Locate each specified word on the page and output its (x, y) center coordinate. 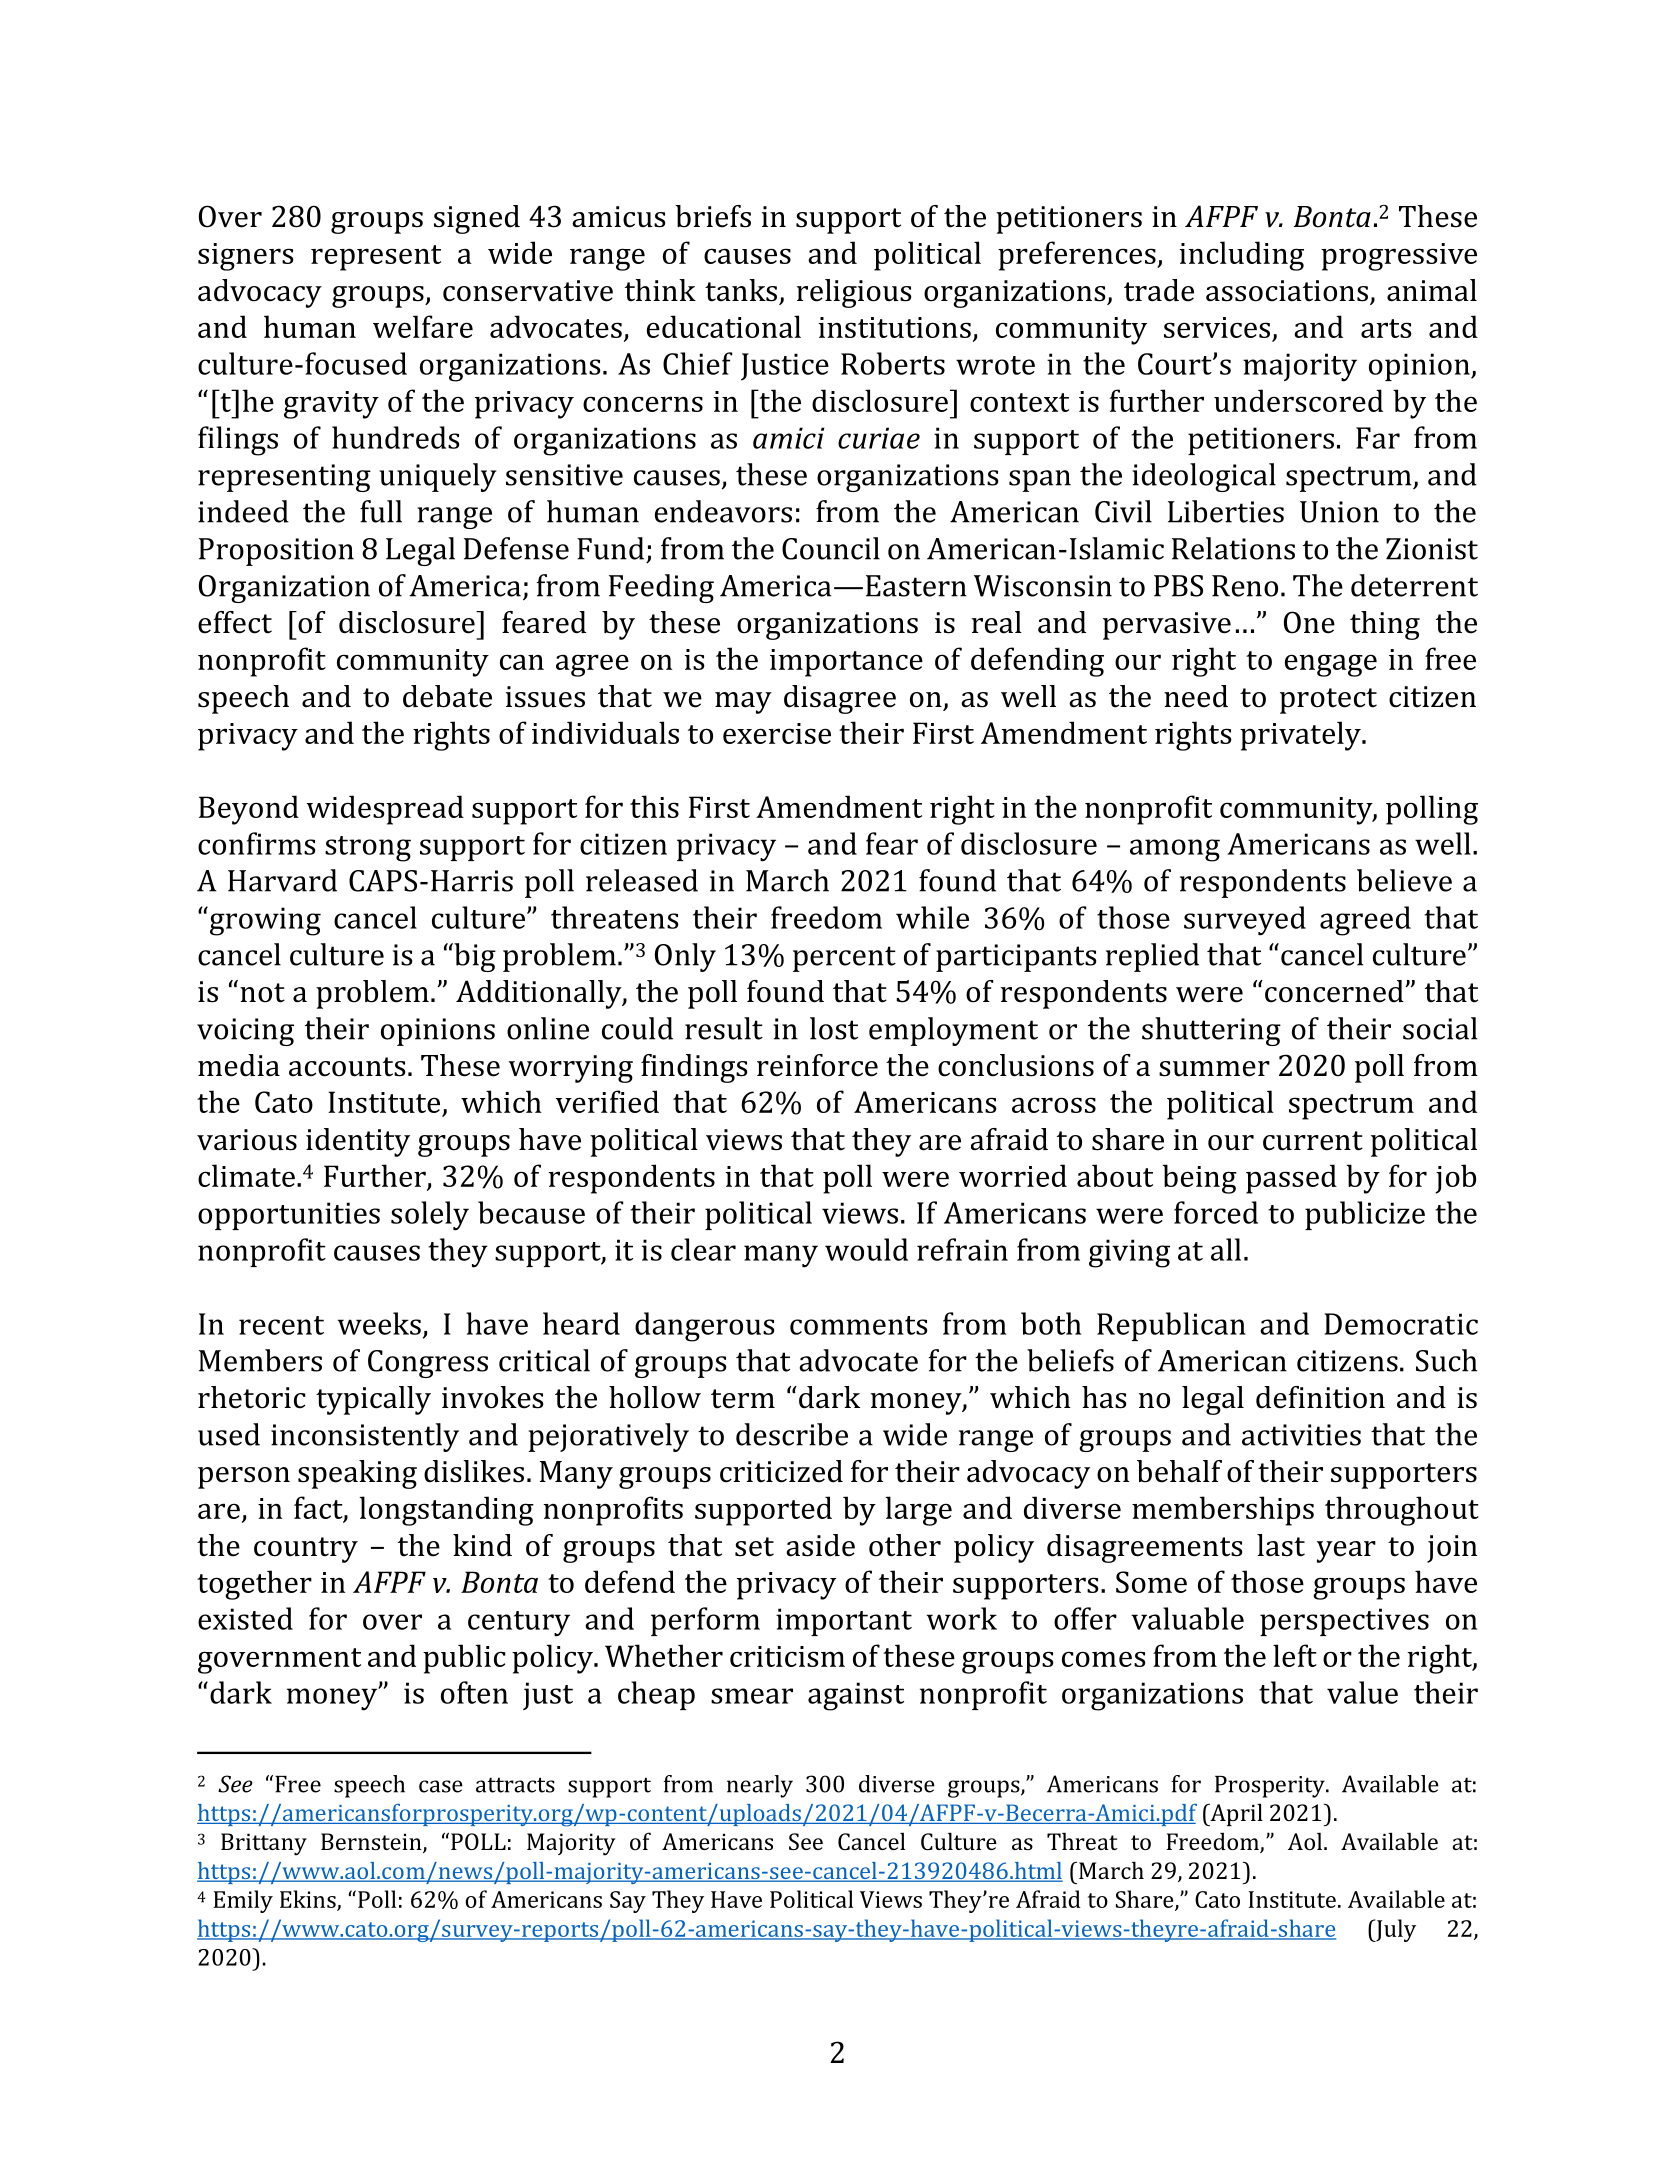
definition (1320, 1397)
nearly (760, 1786)
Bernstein (372, 1843)
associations (1288, 292)
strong (368, 849)
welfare (423, 326)
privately (1301, 736)
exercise (777, 733)
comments (859, 1325)
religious (854, 293)
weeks (379, 1323)
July (1395, 1930)
